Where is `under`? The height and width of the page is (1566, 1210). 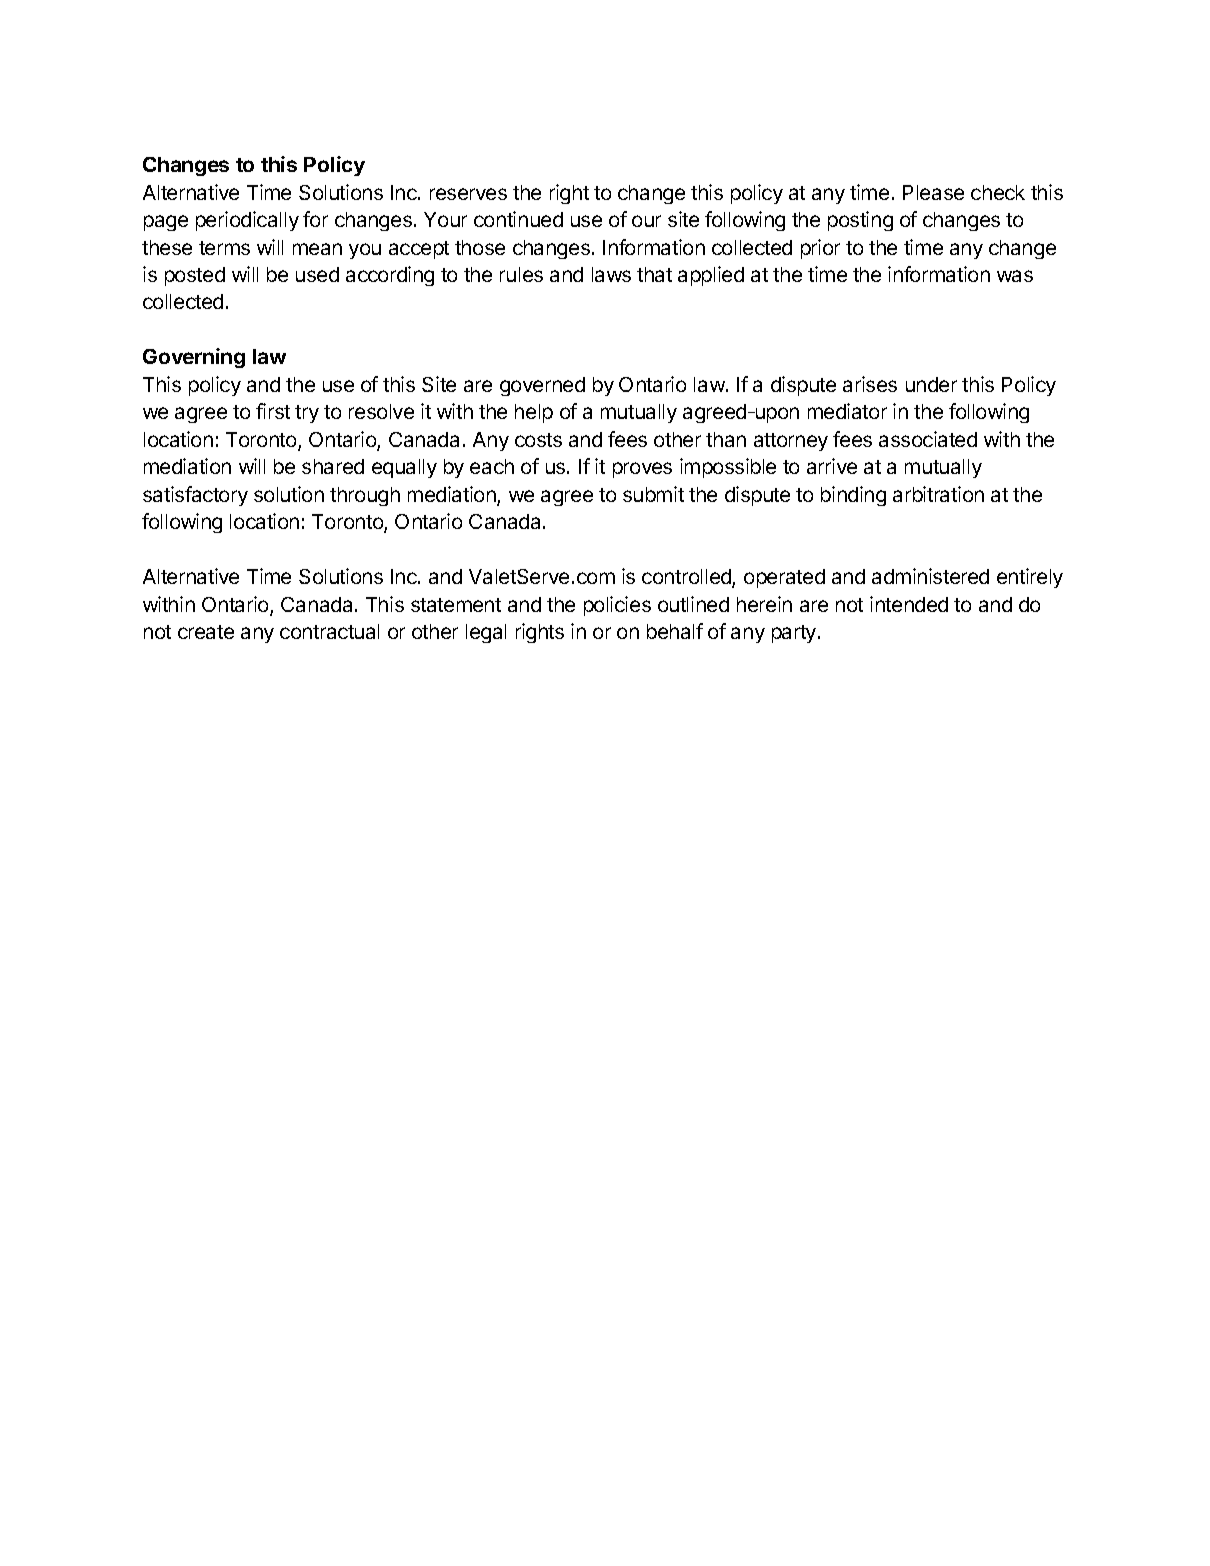
under is located at coordinates (931, 384).
